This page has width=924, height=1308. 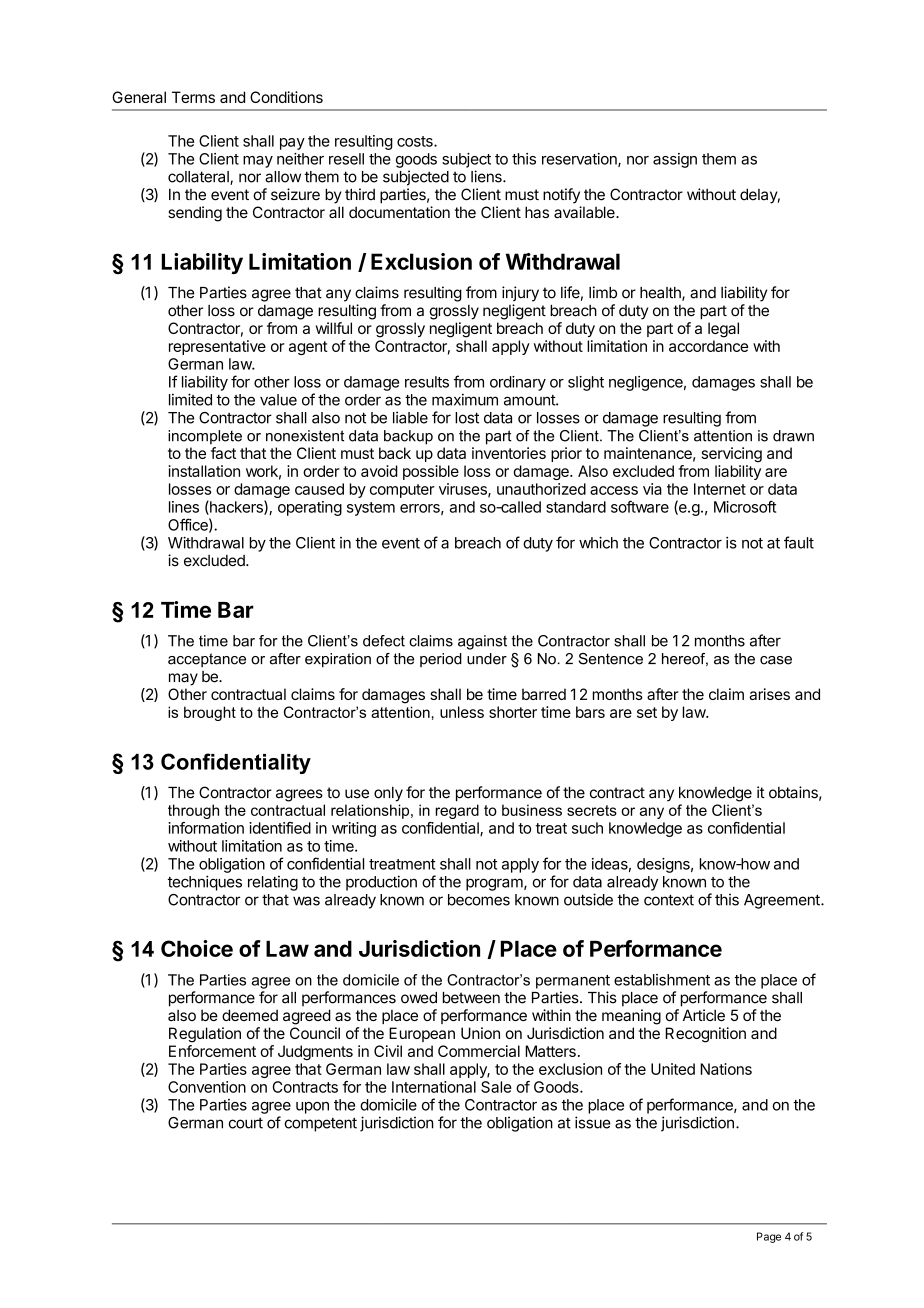 I want to click on information, so click(x=206, y=828).
